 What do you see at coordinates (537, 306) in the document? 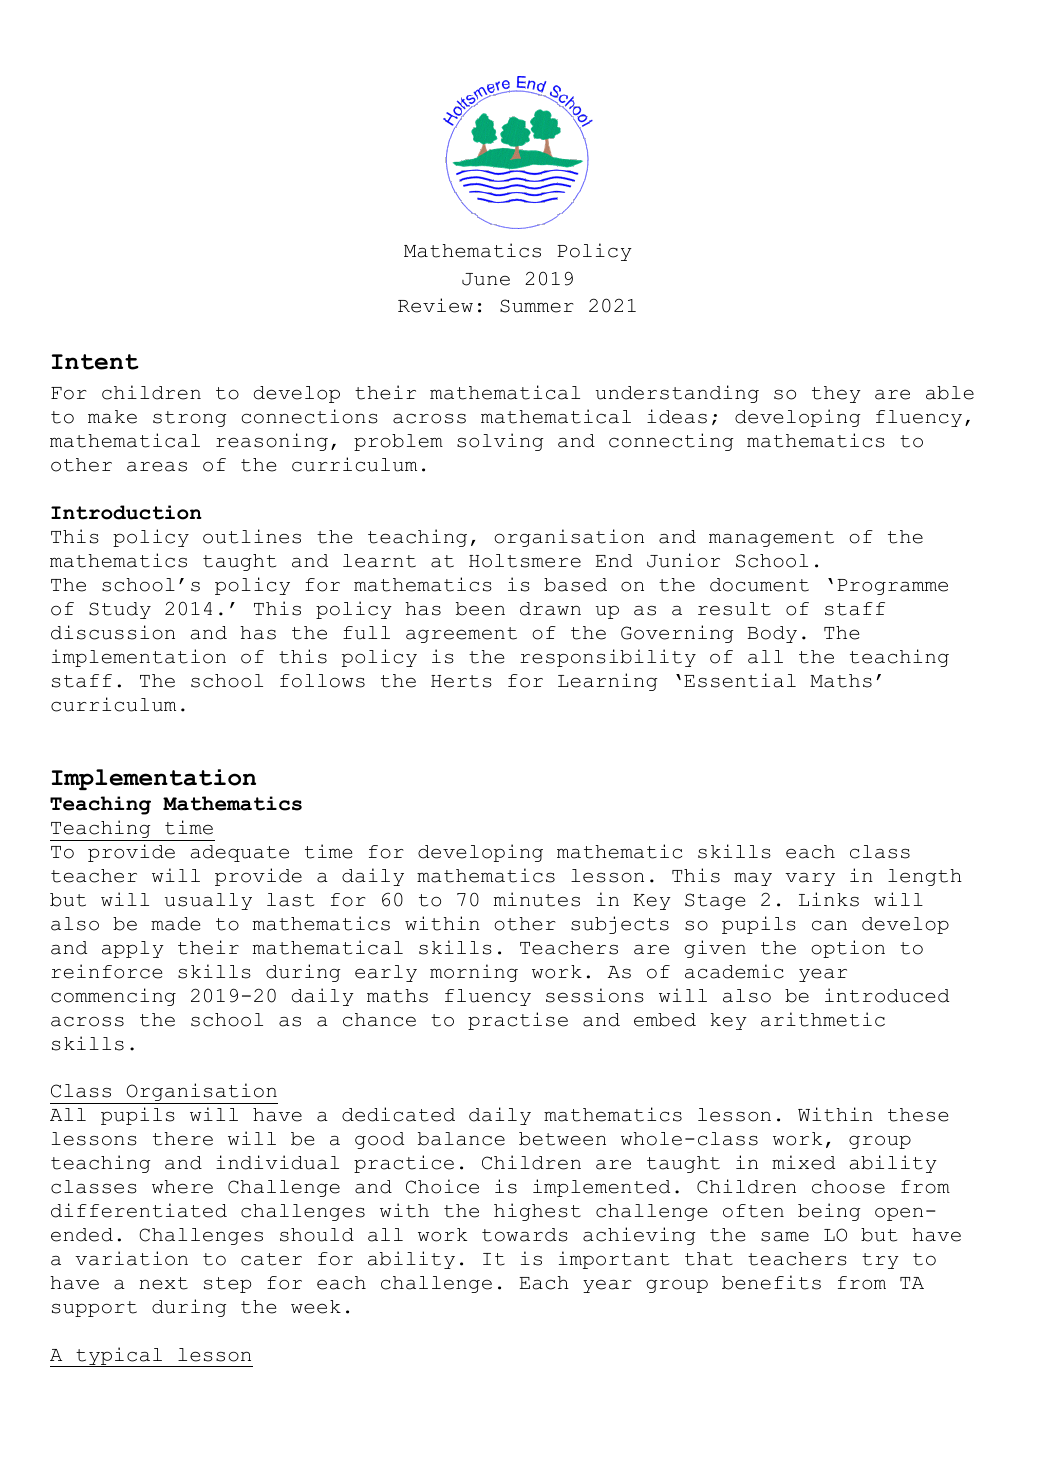
I see `Summer` at bounding box center [537, 306].
